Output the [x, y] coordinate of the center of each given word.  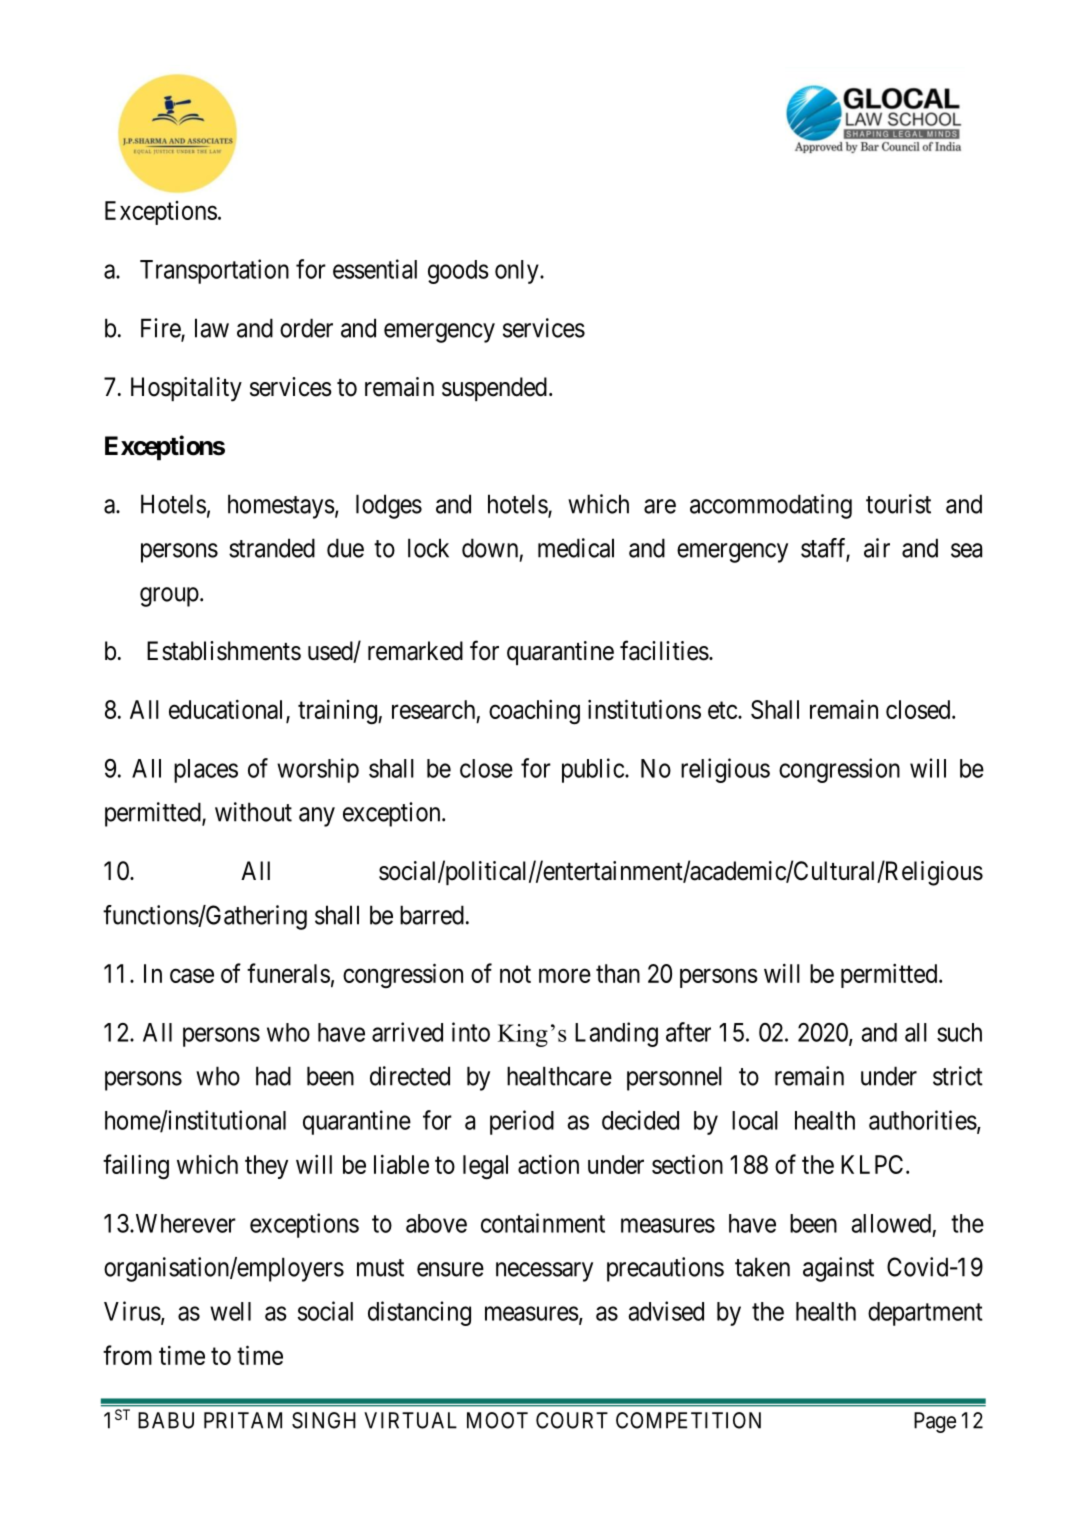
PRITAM [243, 1420]
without [253, 812]
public [593, 770]
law [212, 328]
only [518, 272]
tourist [898, 504]
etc [722, 710]
